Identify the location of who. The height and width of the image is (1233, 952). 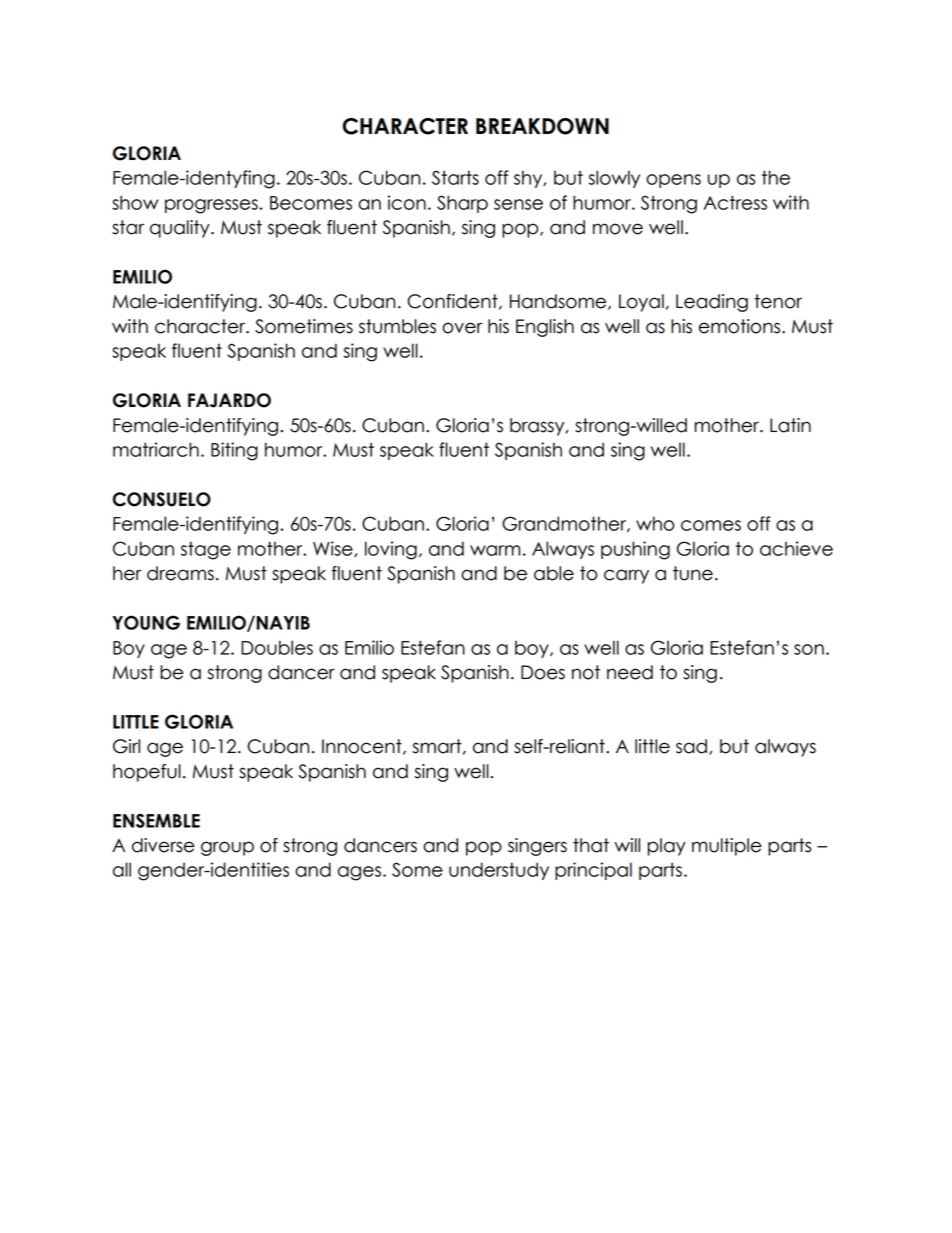
(655, 523).
